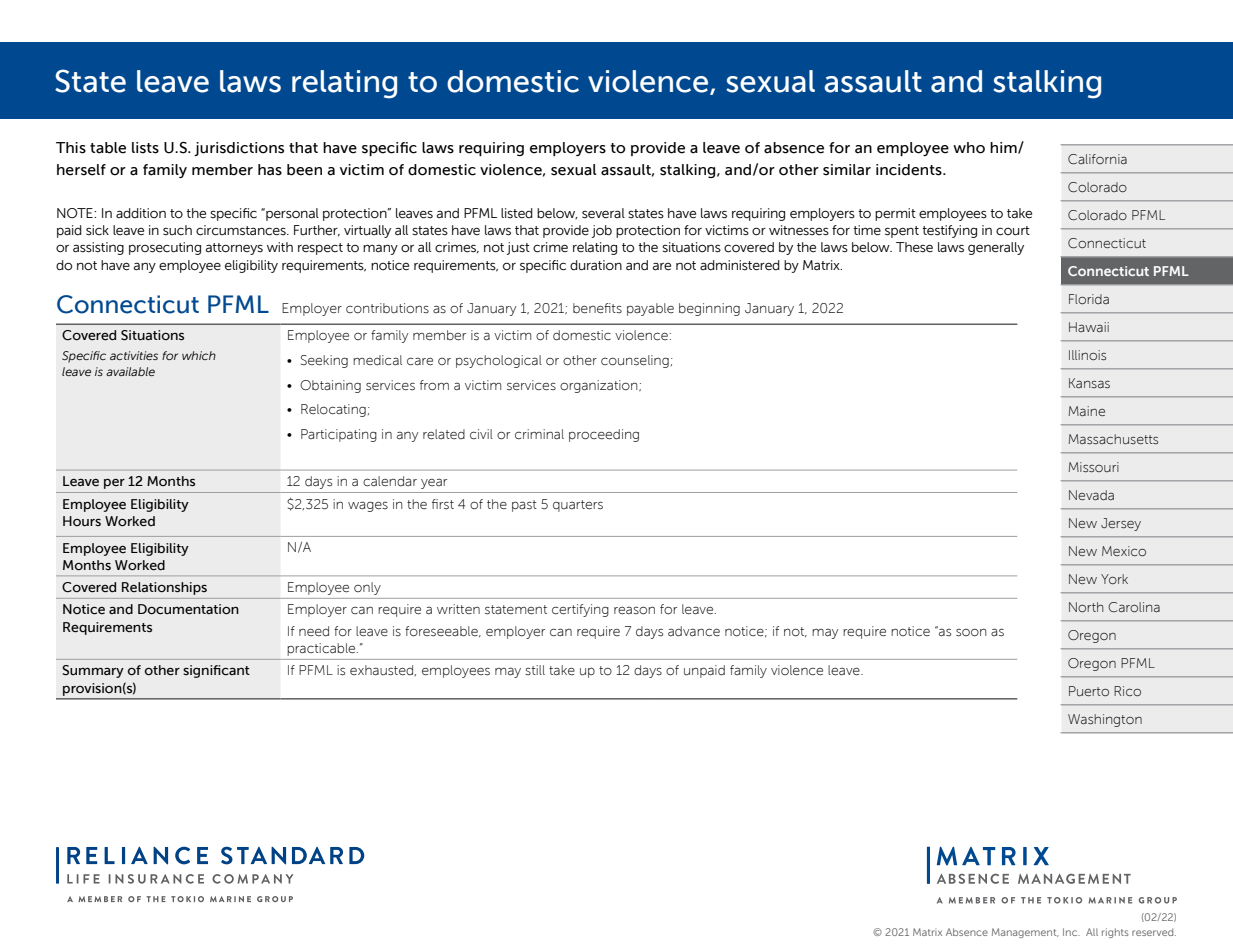  What do you see at coordinates (1097, 159) in the document?
I see `California` at bounding box center [1097, 159].
